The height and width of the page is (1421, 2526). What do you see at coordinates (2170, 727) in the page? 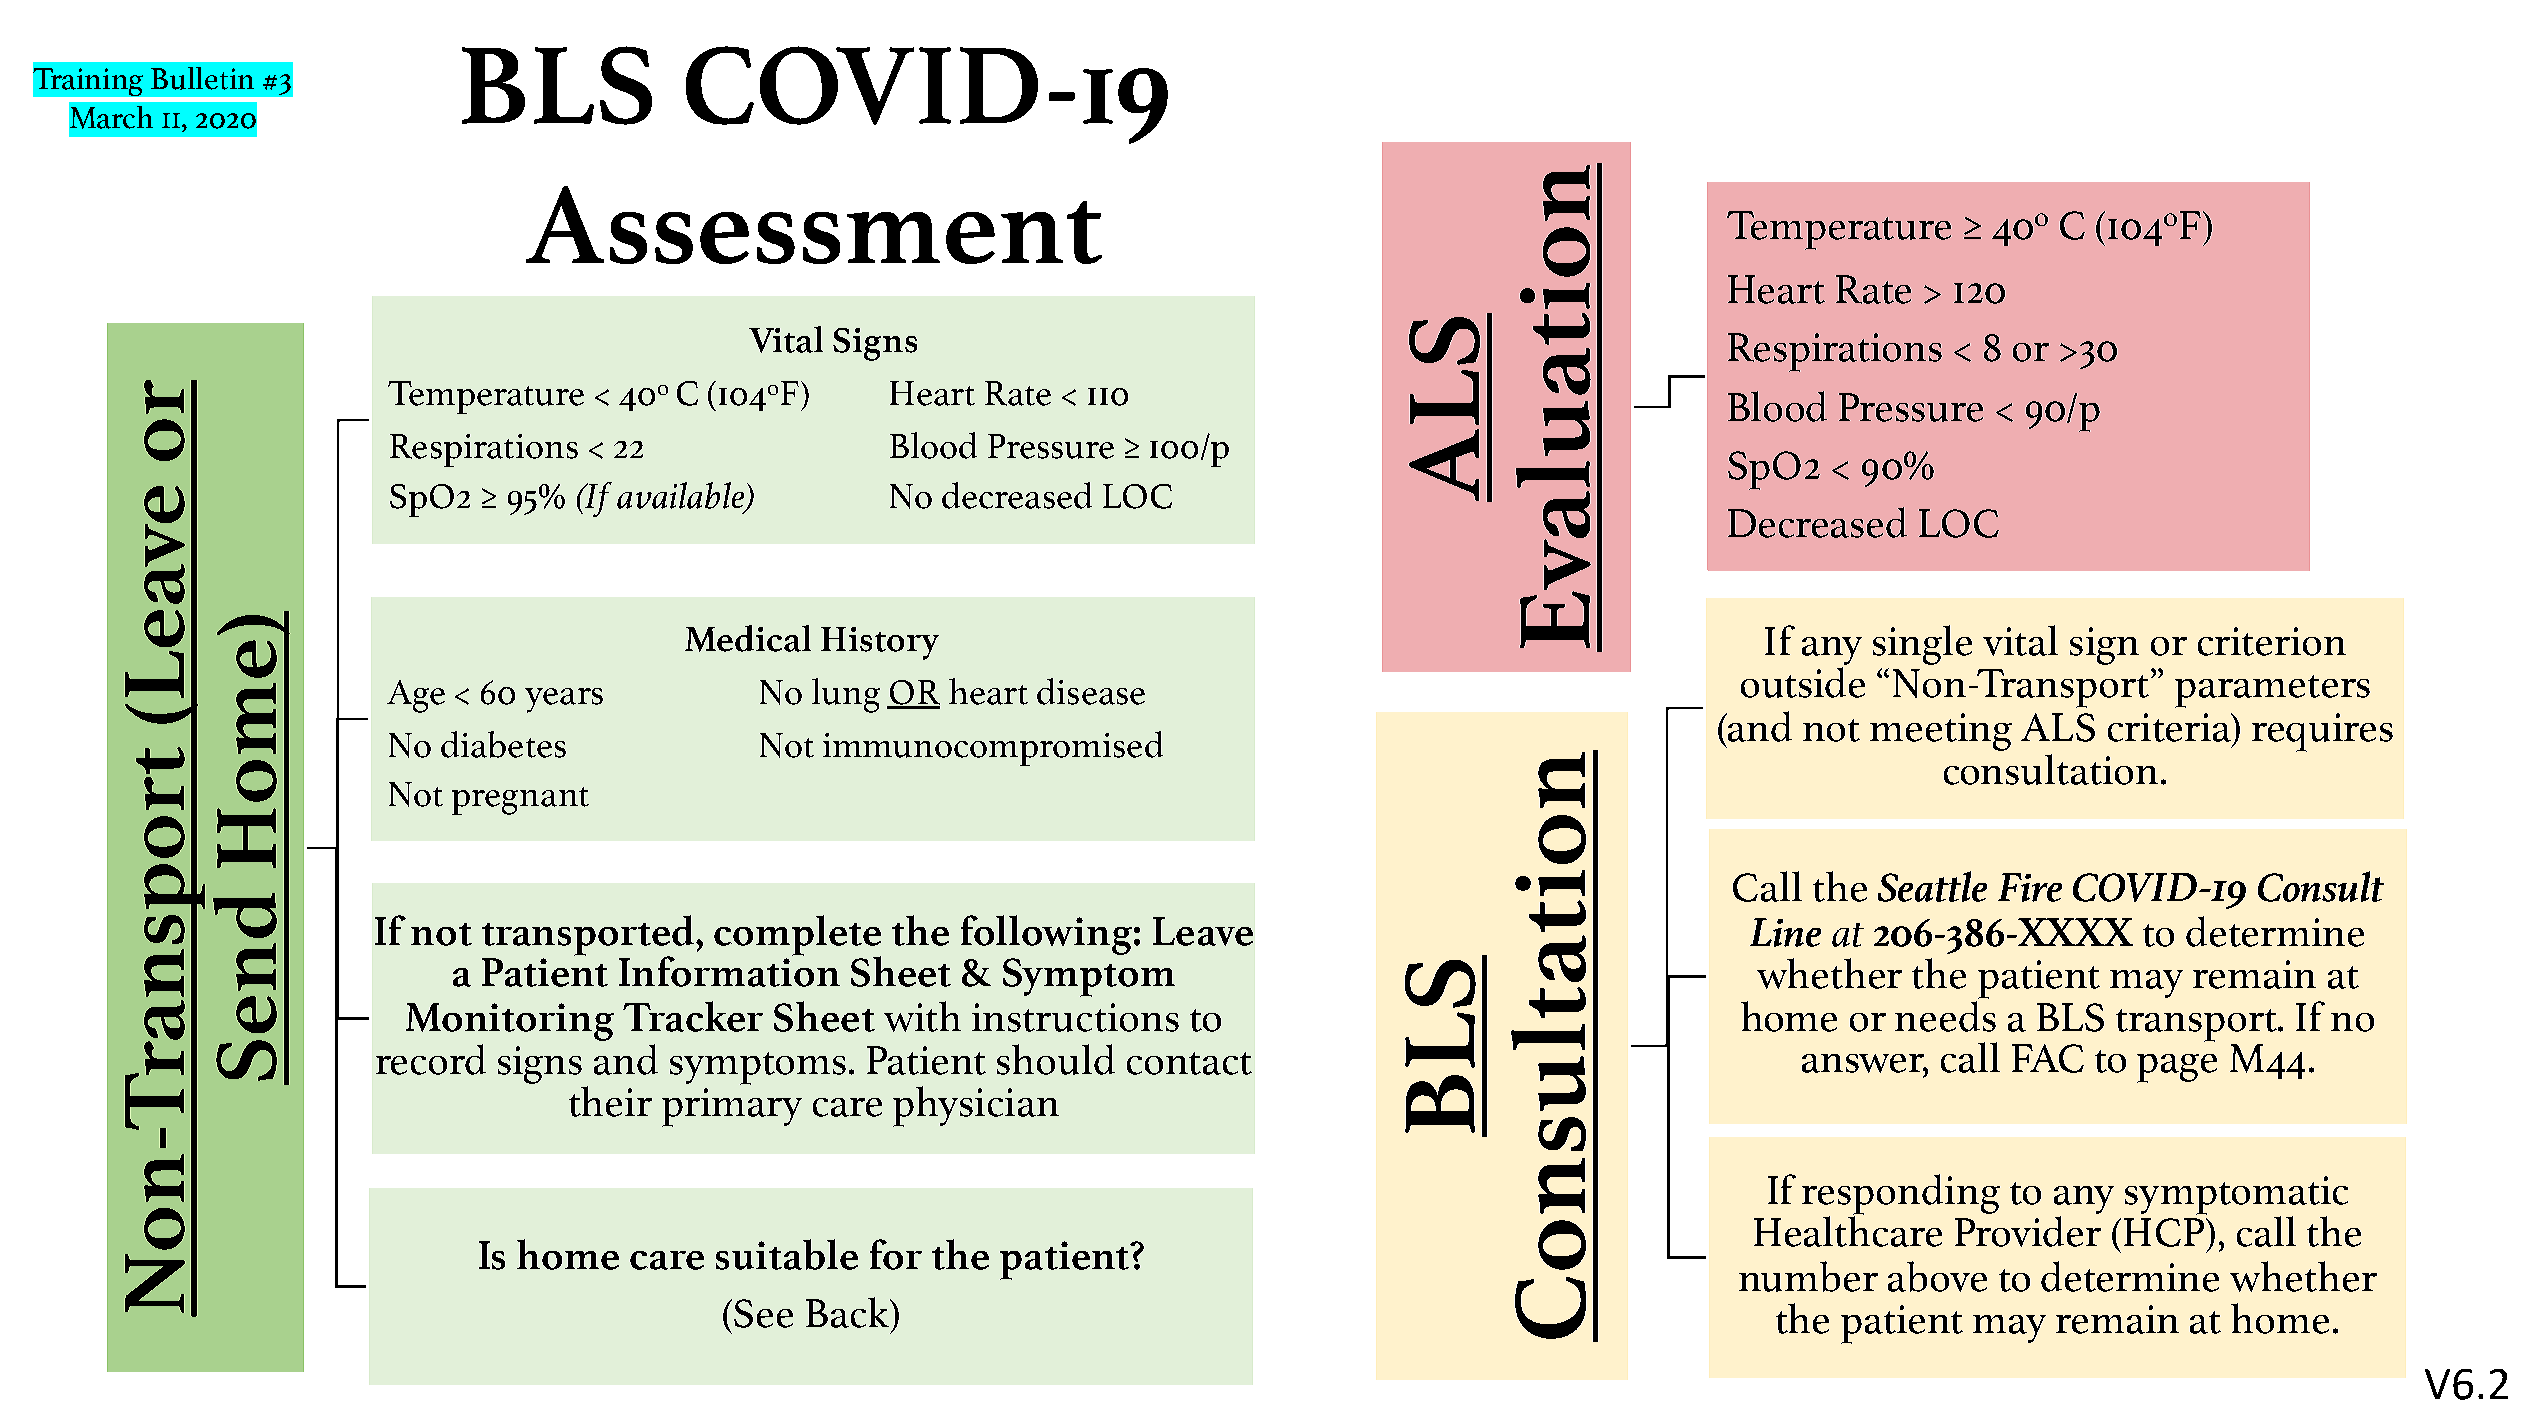
I see `criteria` at bounding box center [2170, 727].
